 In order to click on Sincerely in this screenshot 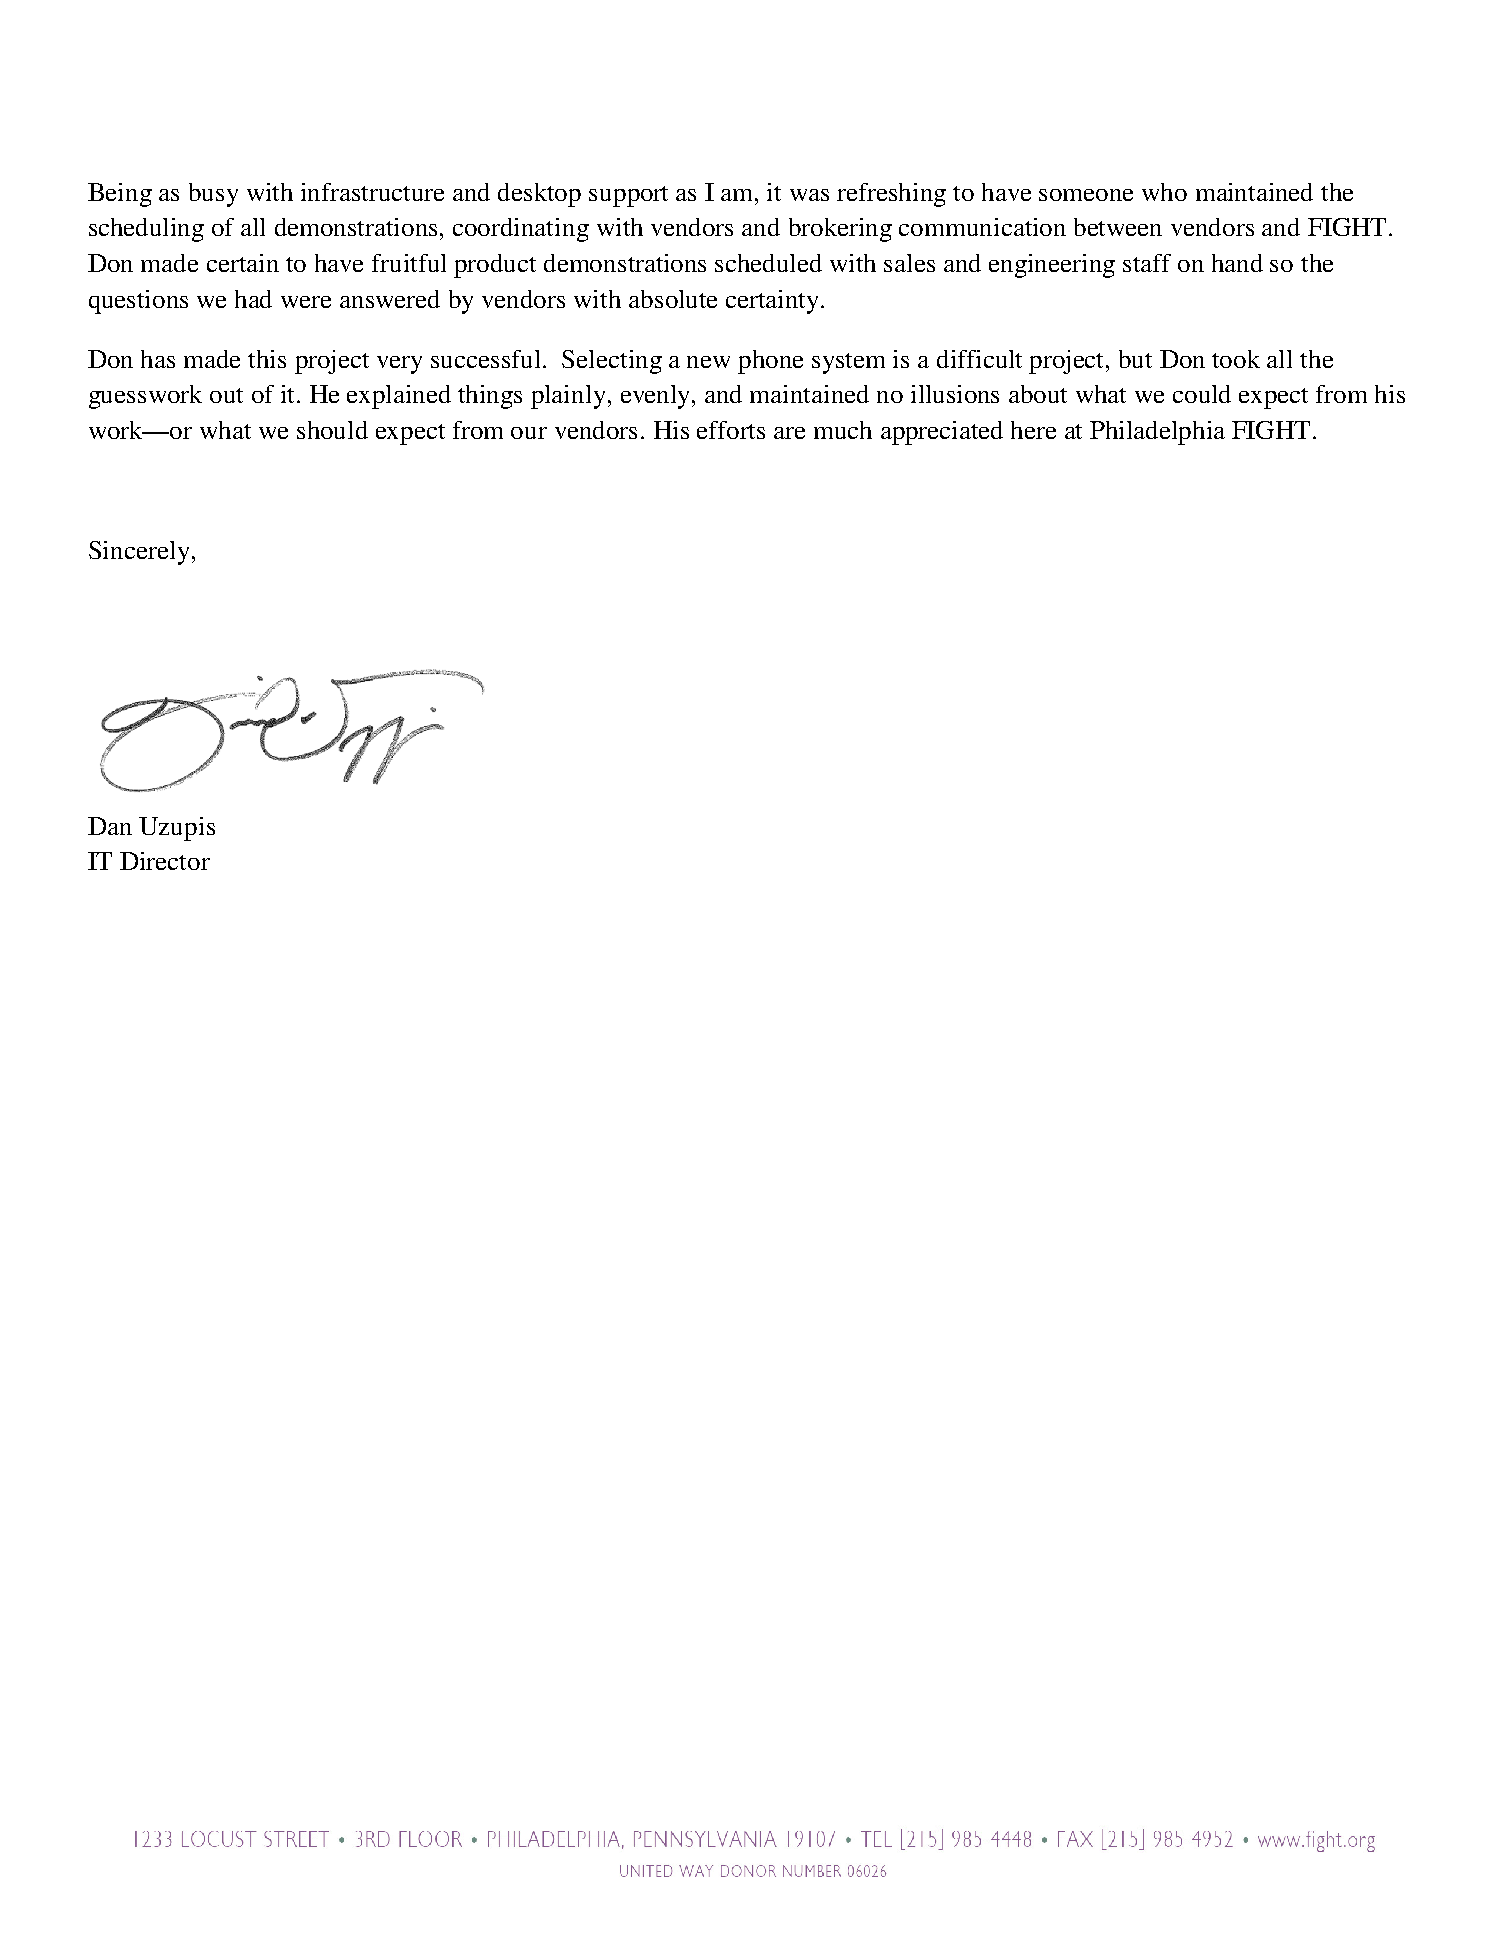, I will do `click(139, 553)`.
